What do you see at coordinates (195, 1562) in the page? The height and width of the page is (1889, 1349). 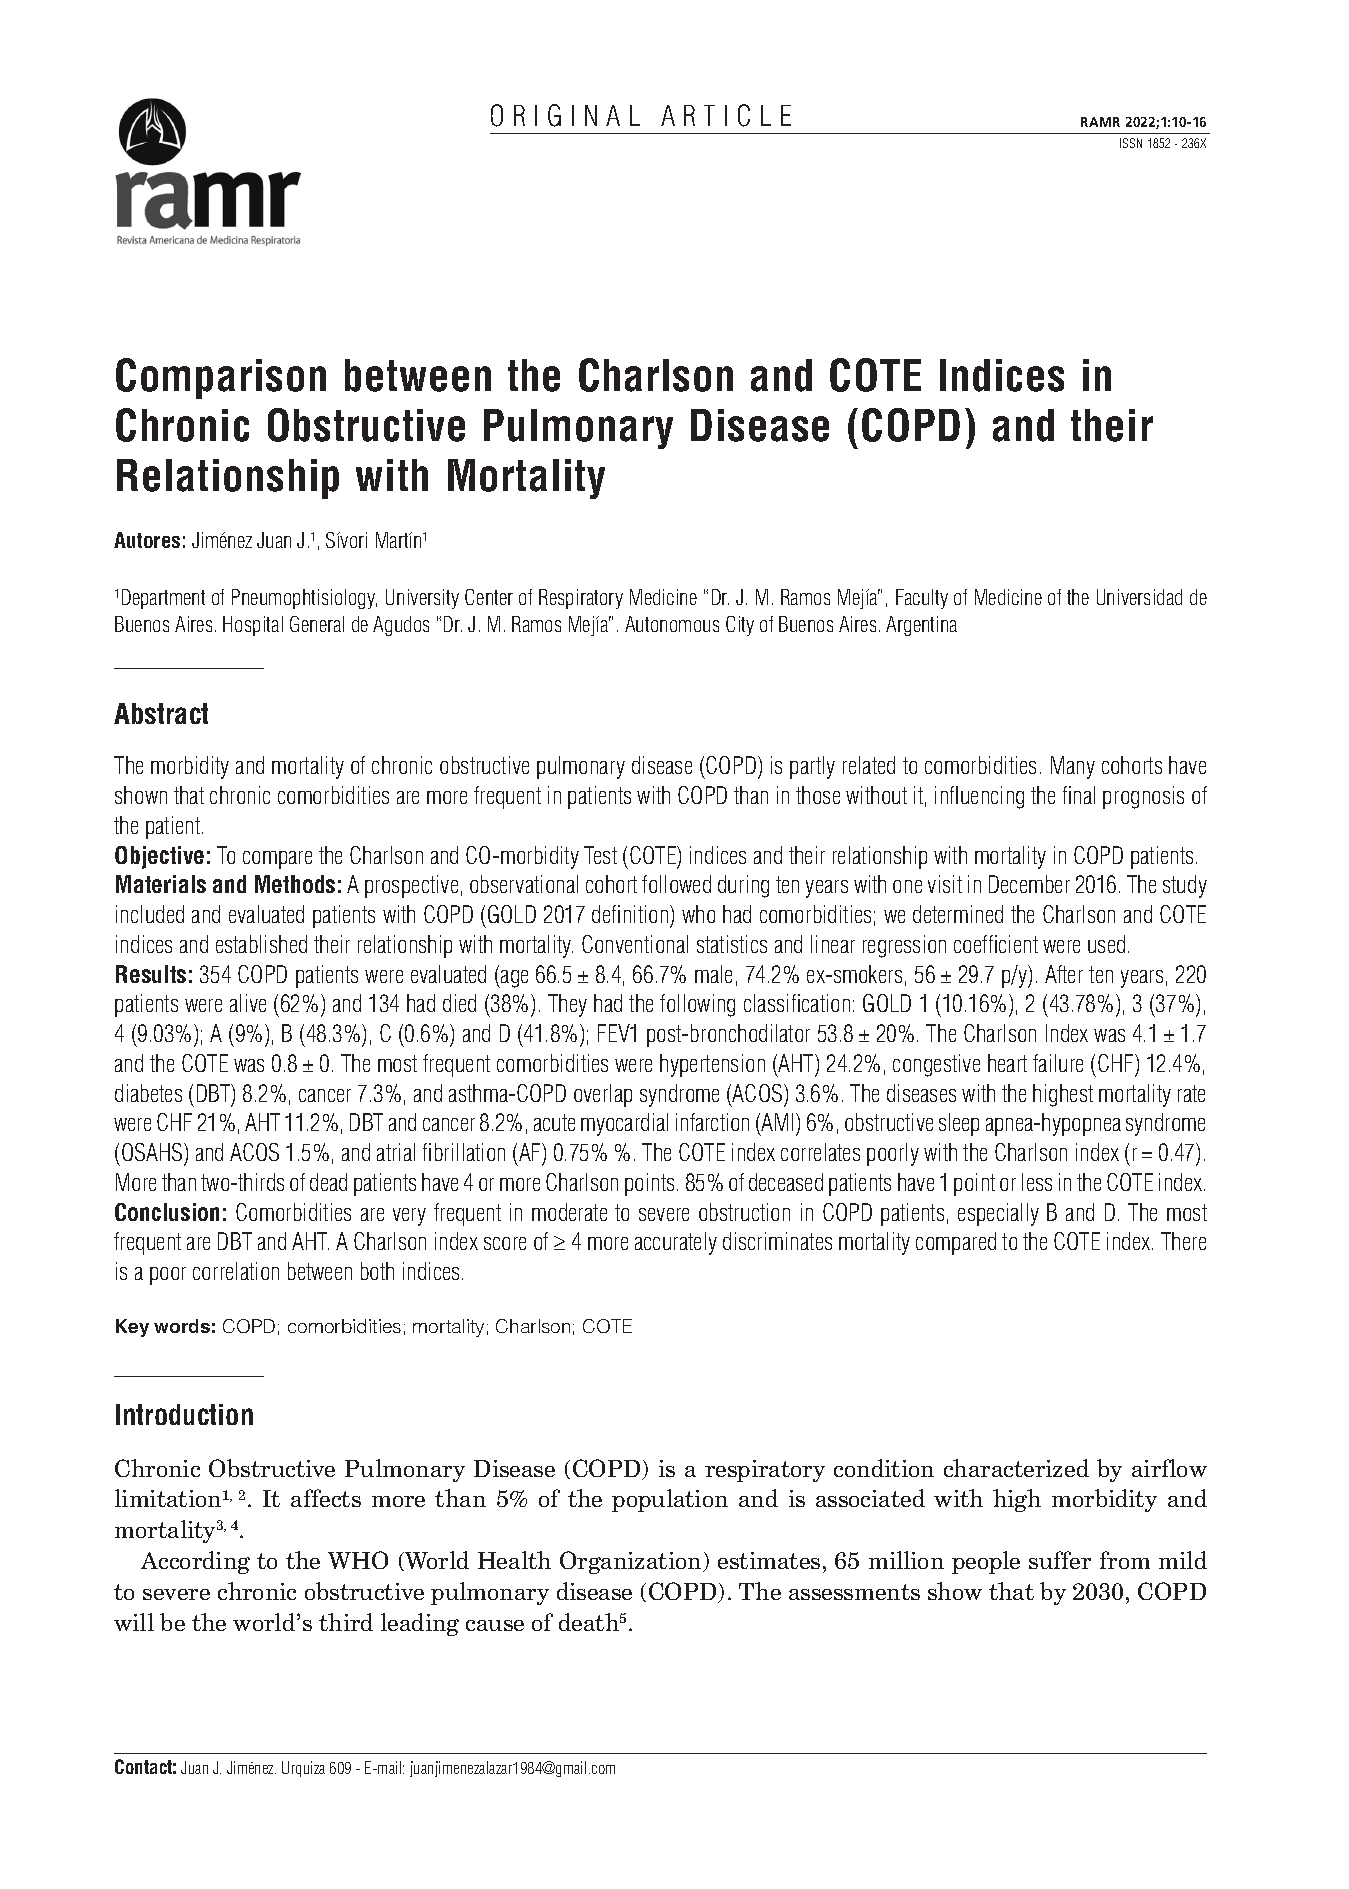 I see `According` at bounding box center [195, 1562].
